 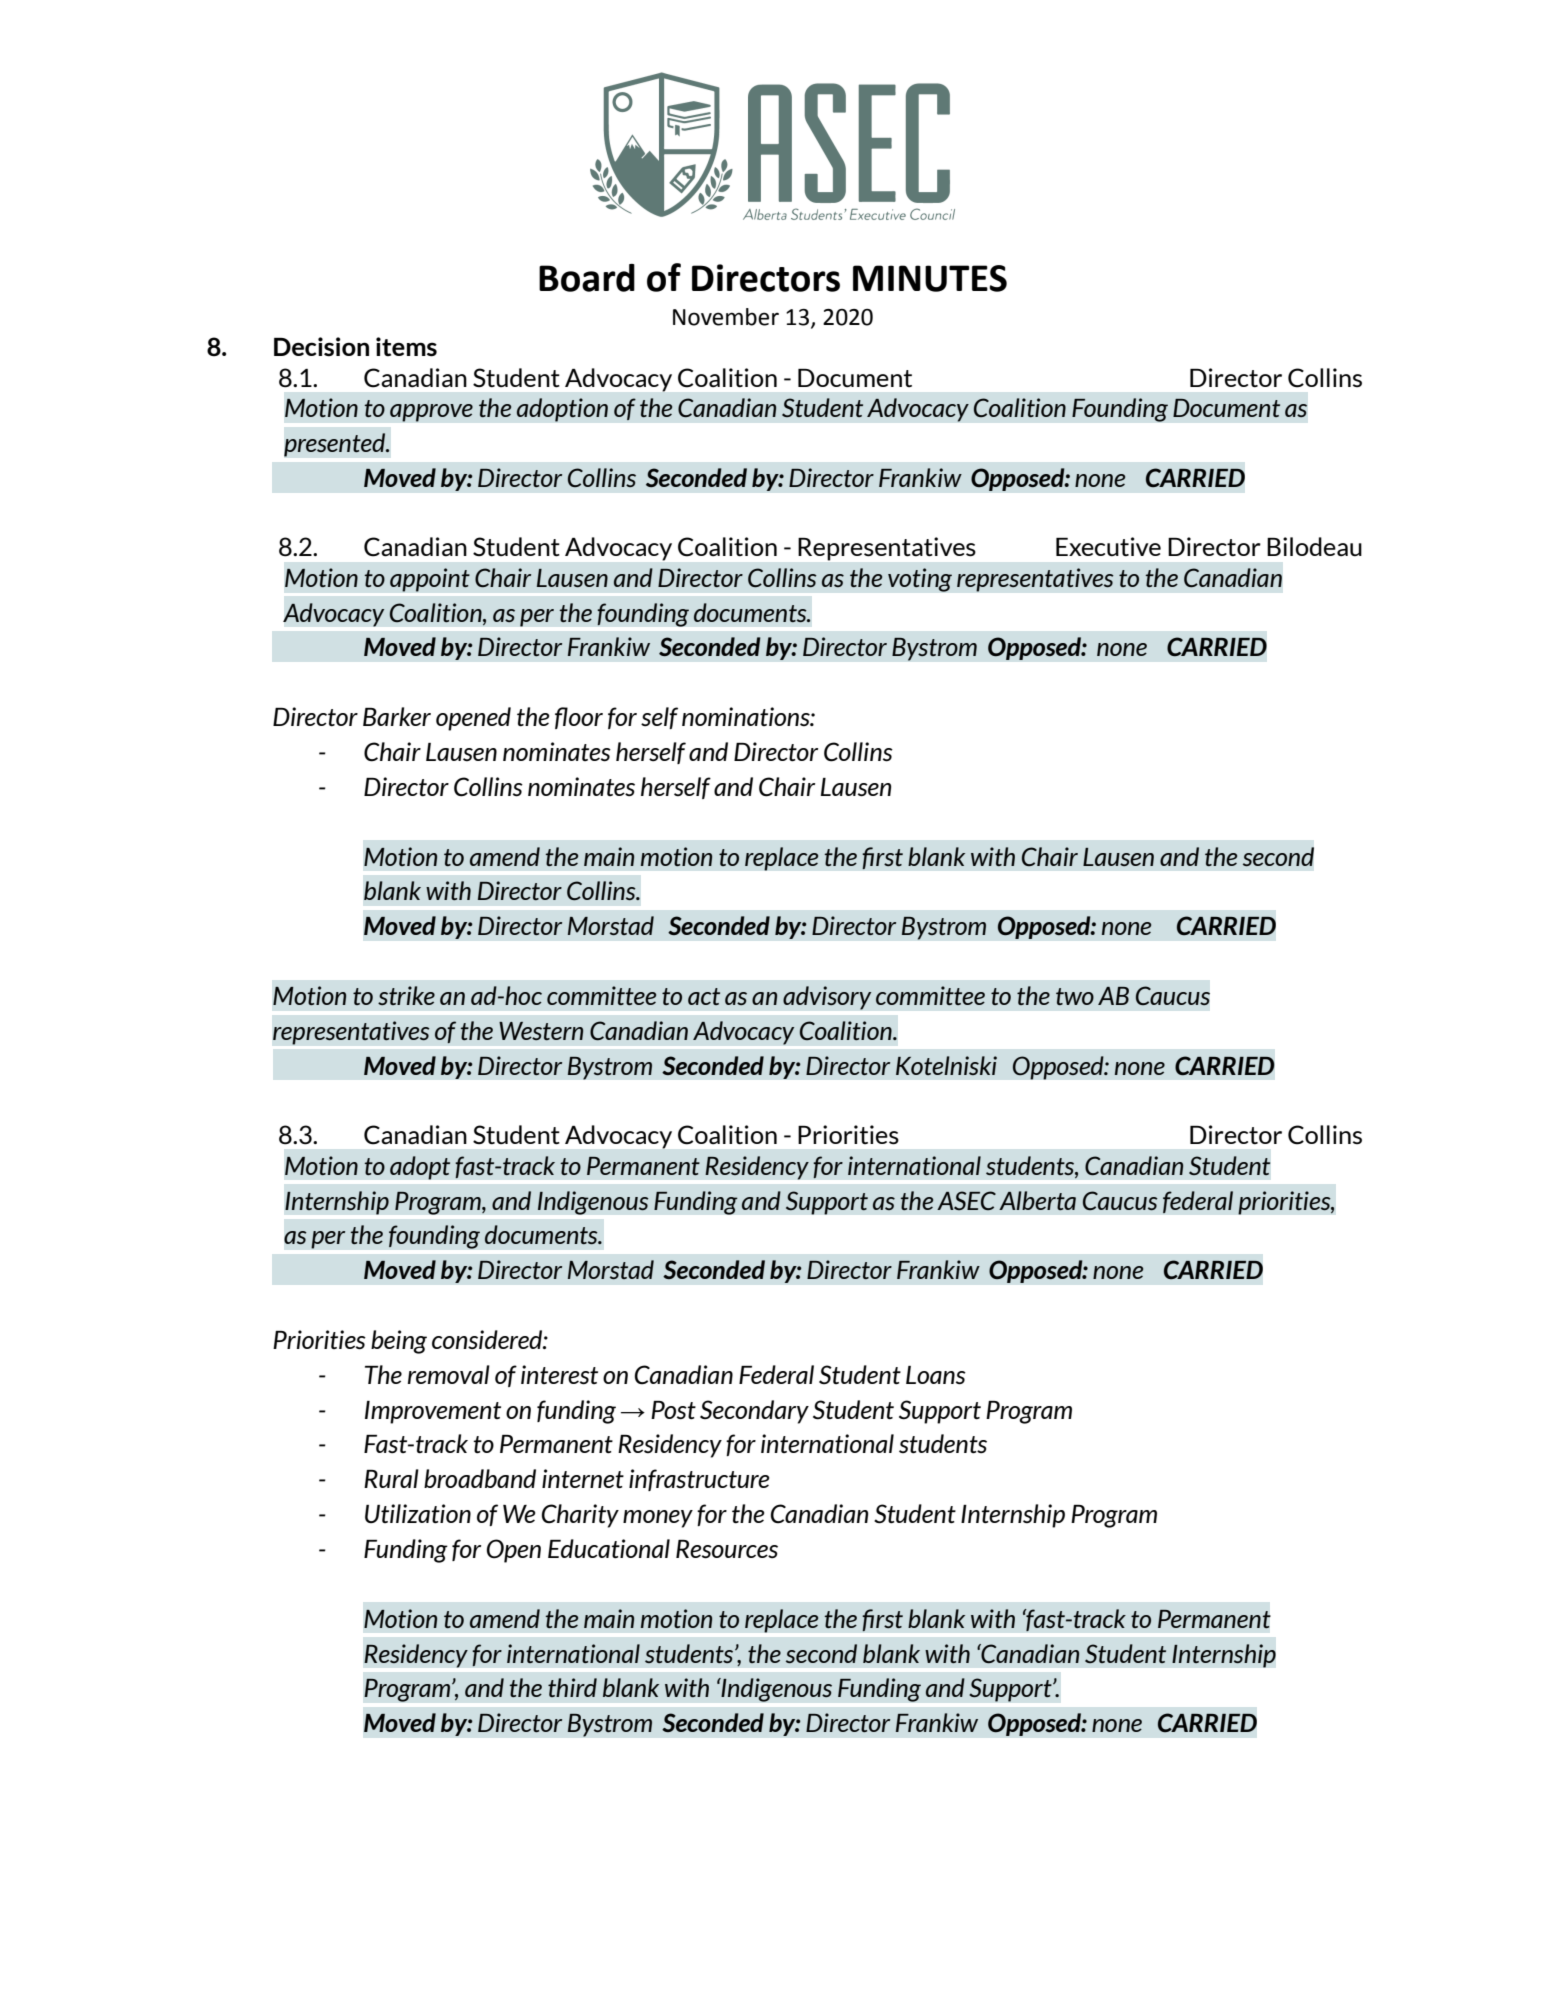 What do you see at coordinates (418, 1514) in the image?
I see `Utilization` at bounding box center [418, 1514].
